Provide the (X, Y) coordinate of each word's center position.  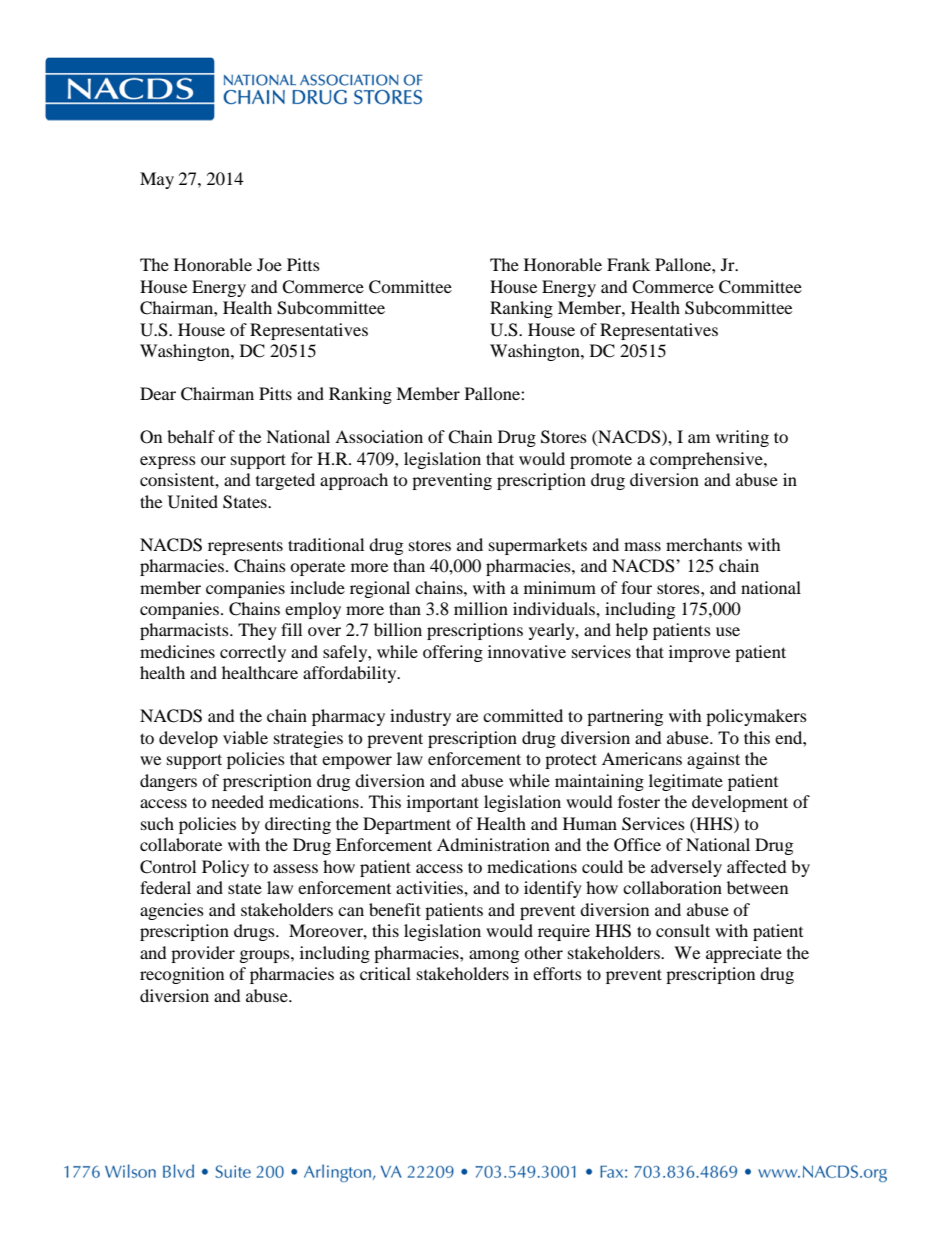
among (494, 956)
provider (203, 954)
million (481, 608)
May (157, 180)
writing (742, 438)
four (636, 587)
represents (245, 547)
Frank (628, 264)
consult (683, 930)
